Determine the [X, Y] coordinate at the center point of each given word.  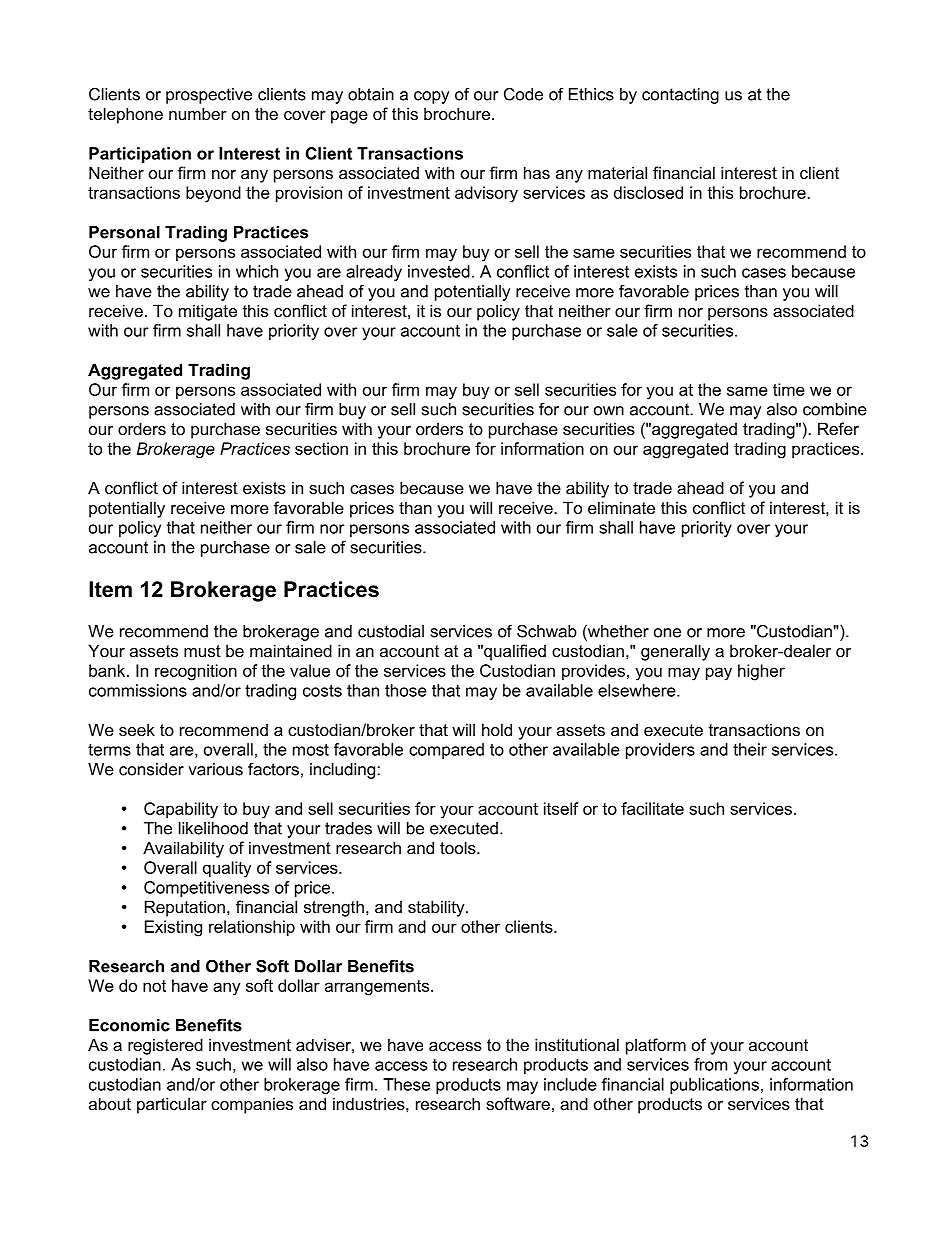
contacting [680, 96]
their [750, 749]
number [198, 113]
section [321, 448]
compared [446, 751]
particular [172, 1105]
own [609, 411]
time [789, 389]
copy [431, 97]
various [215, 769]
